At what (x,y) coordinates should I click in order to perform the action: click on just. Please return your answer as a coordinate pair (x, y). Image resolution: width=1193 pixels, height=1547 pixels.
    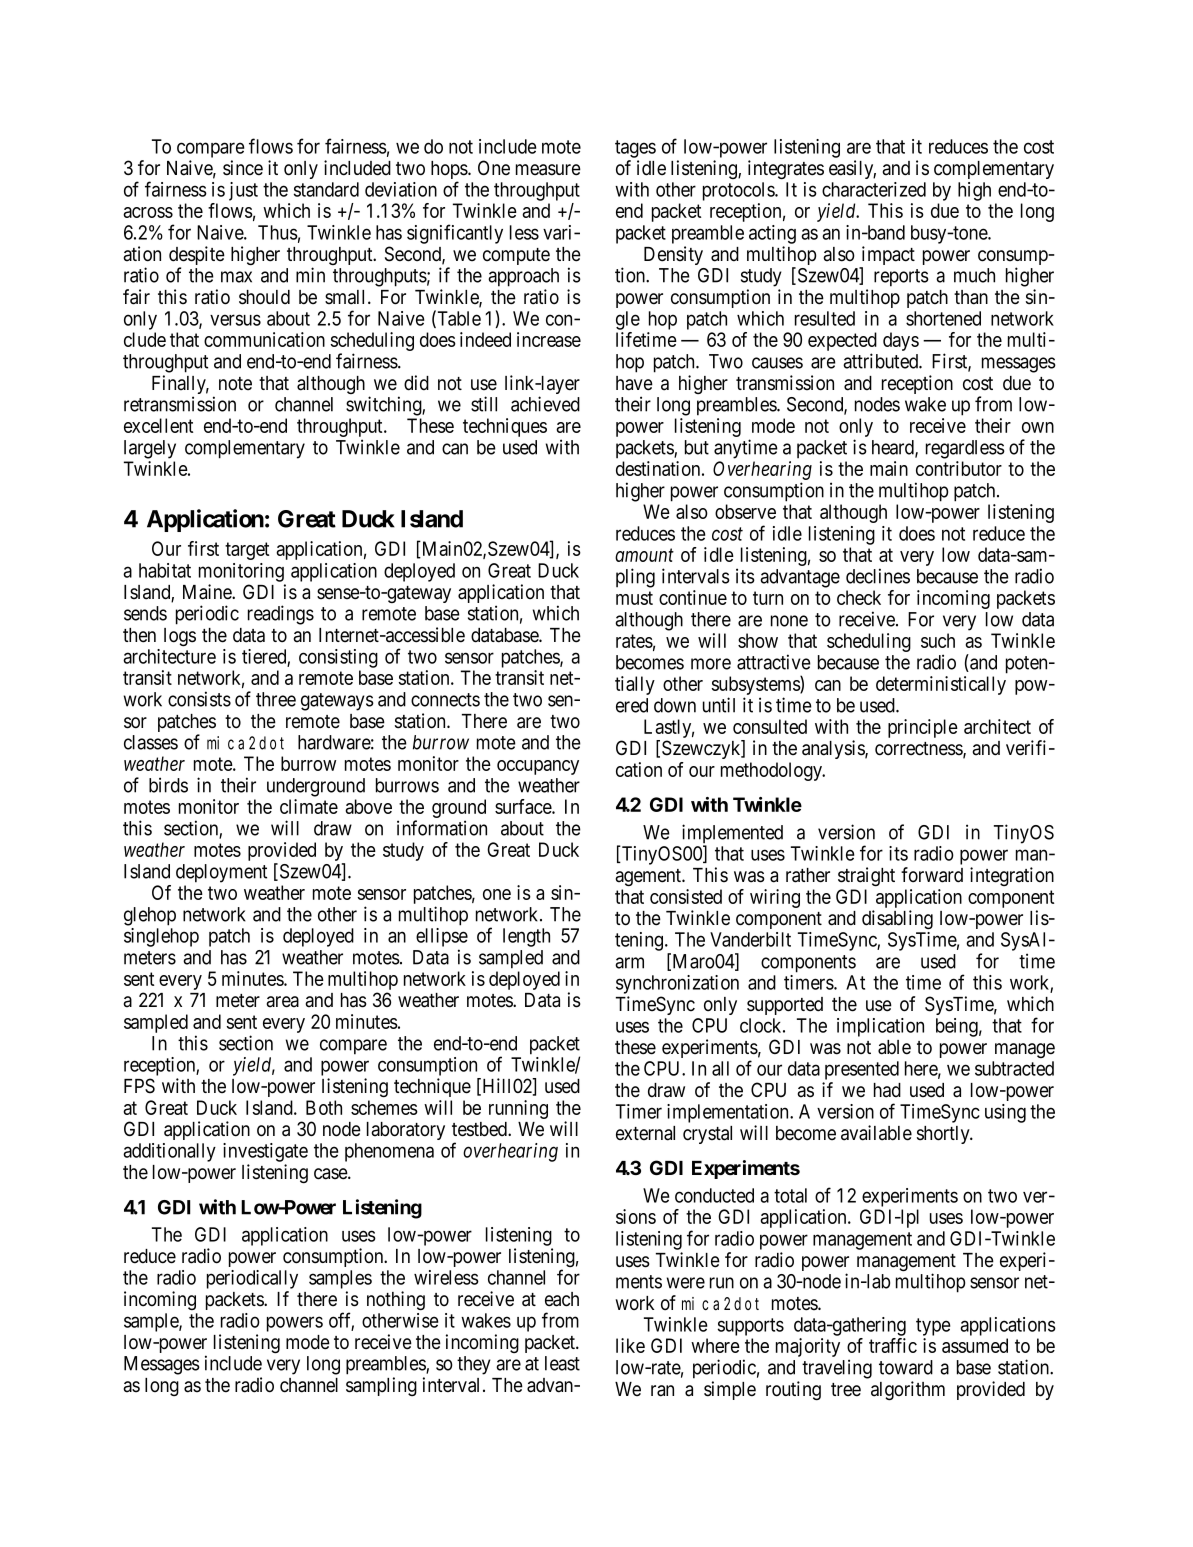
    Looking at the image, I should click on (243, 191).
